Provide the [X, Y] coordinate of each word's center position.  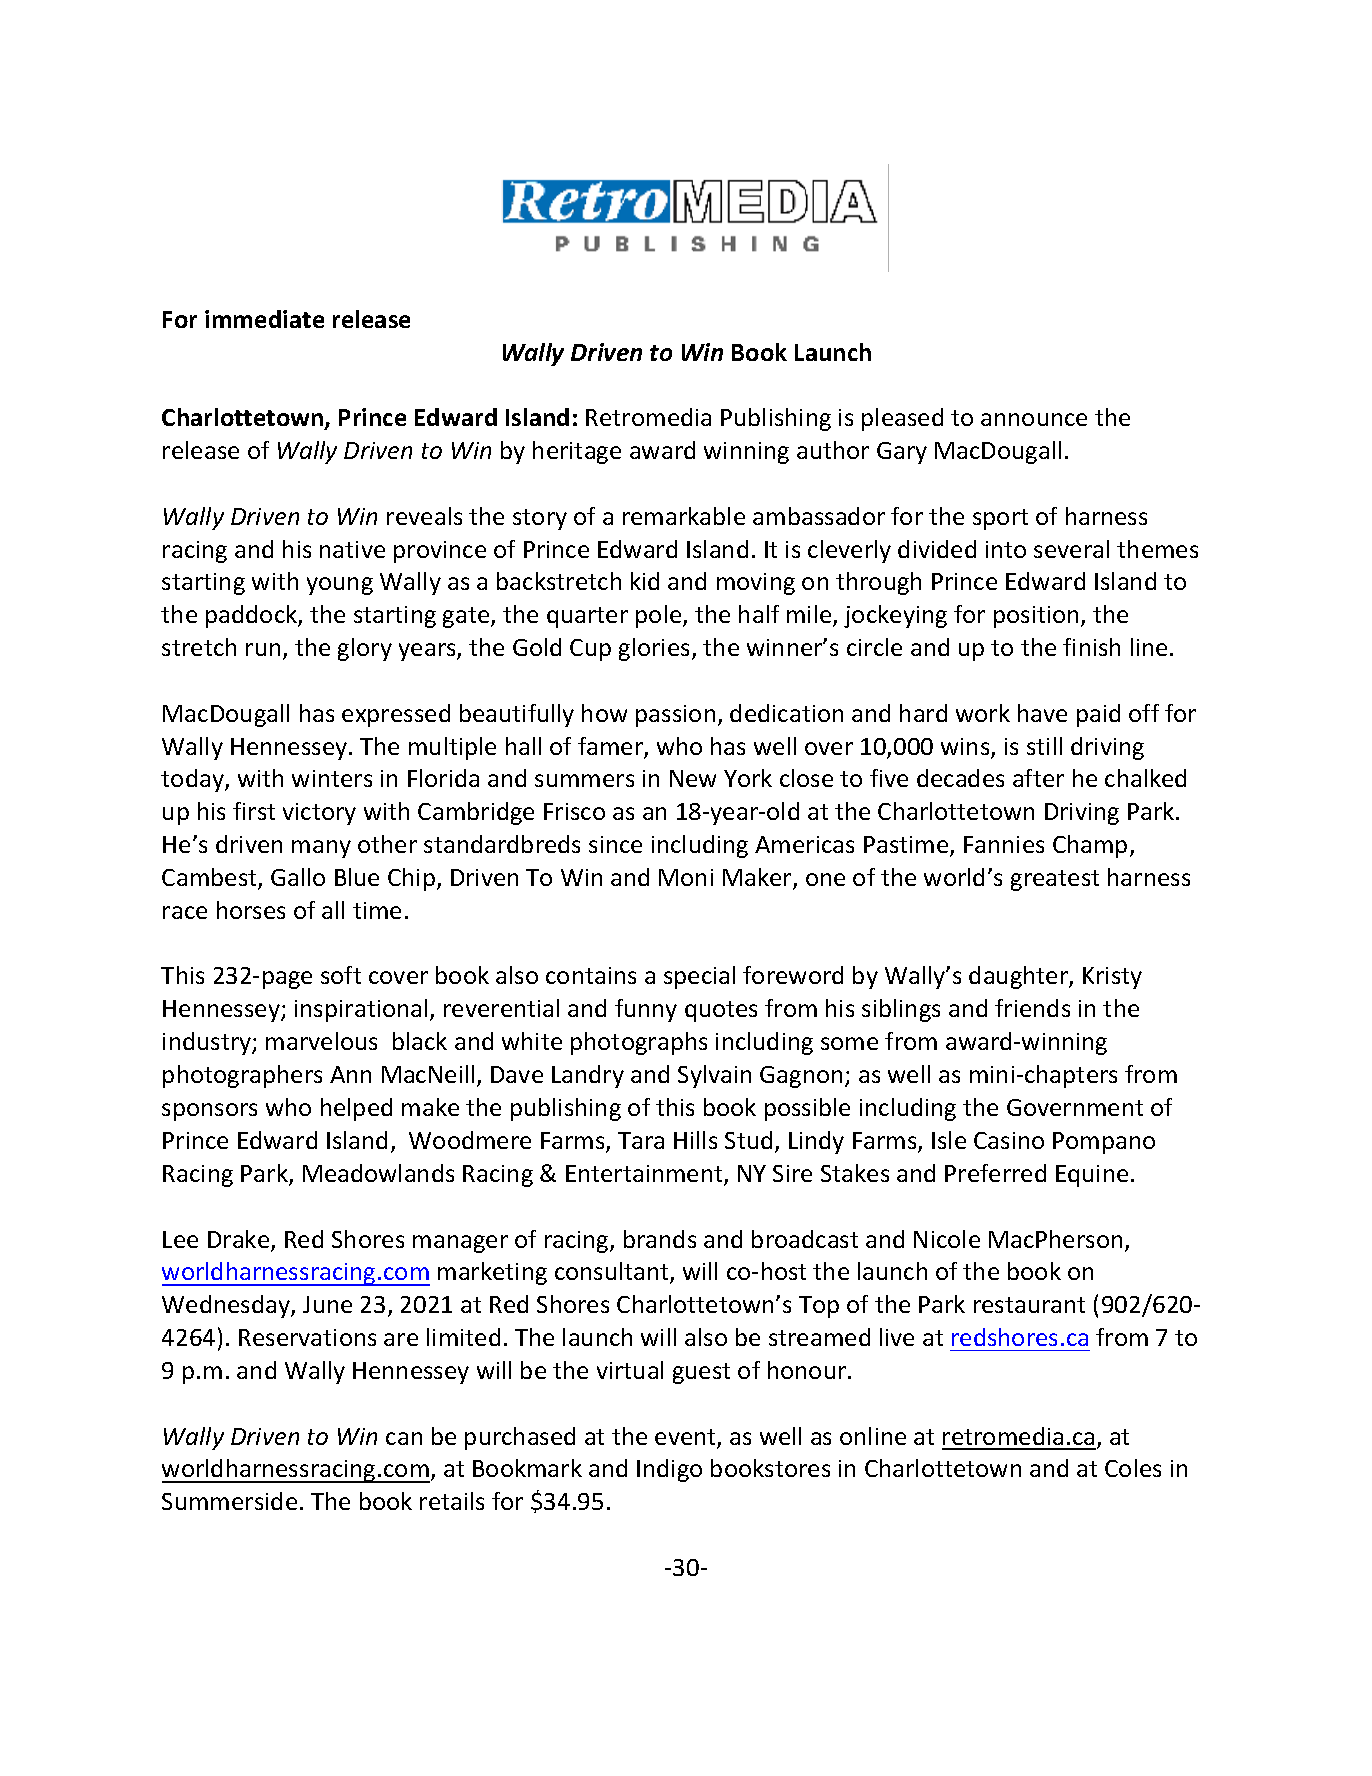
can [404, 1438]
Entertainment [645, 1175]
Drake [240, 1240]
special [699, 977]
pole [660, 616]
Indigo [669, 1470]
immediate [264, 319]
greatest [1055, 880]
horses [251, 910]
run [263, 649]
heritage [577, 452]
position [1036, 617]
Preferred [995, 1173]
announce [1034, 419]
